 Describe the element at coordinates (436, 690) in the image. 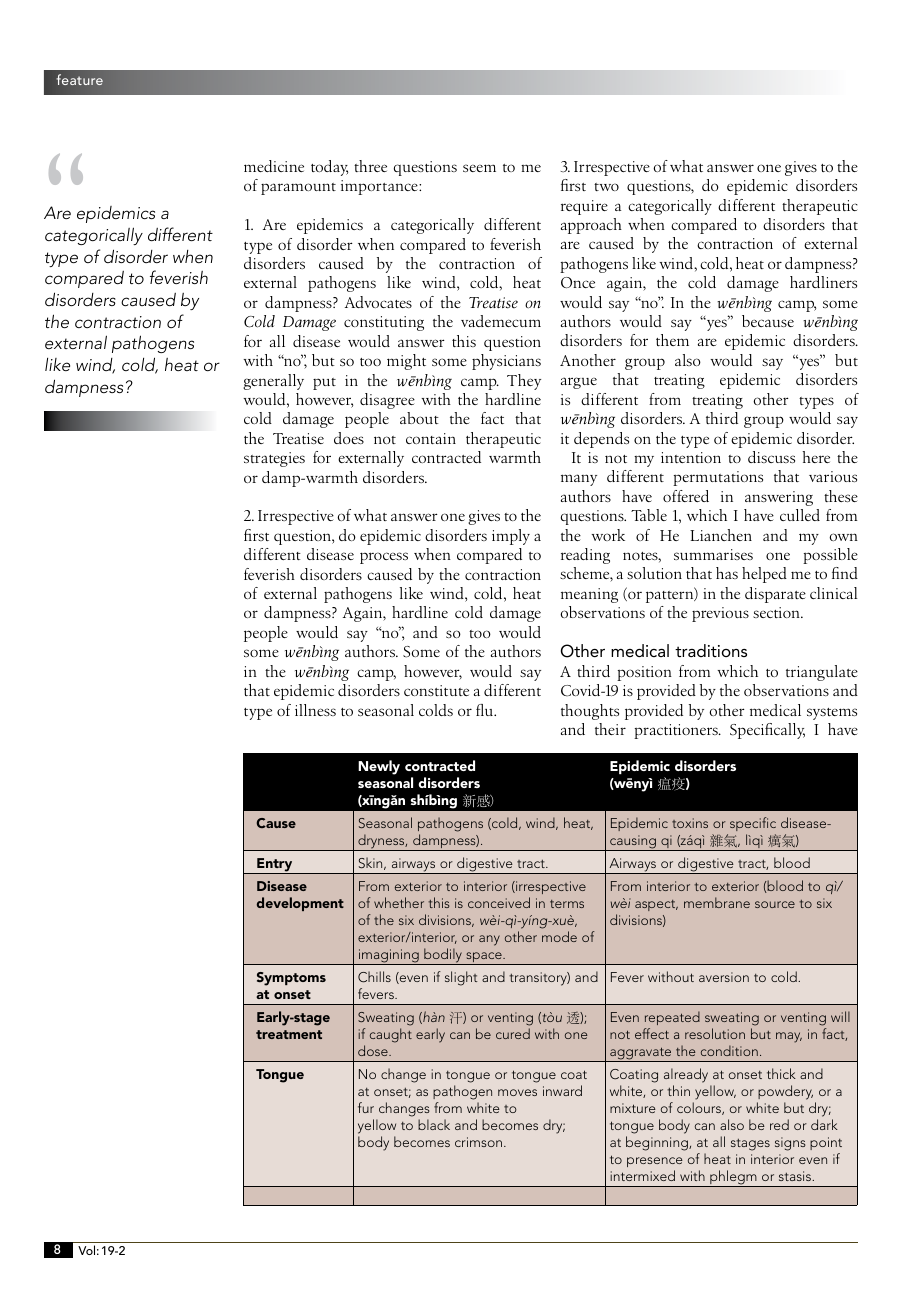

I see `constitute` at that location.
